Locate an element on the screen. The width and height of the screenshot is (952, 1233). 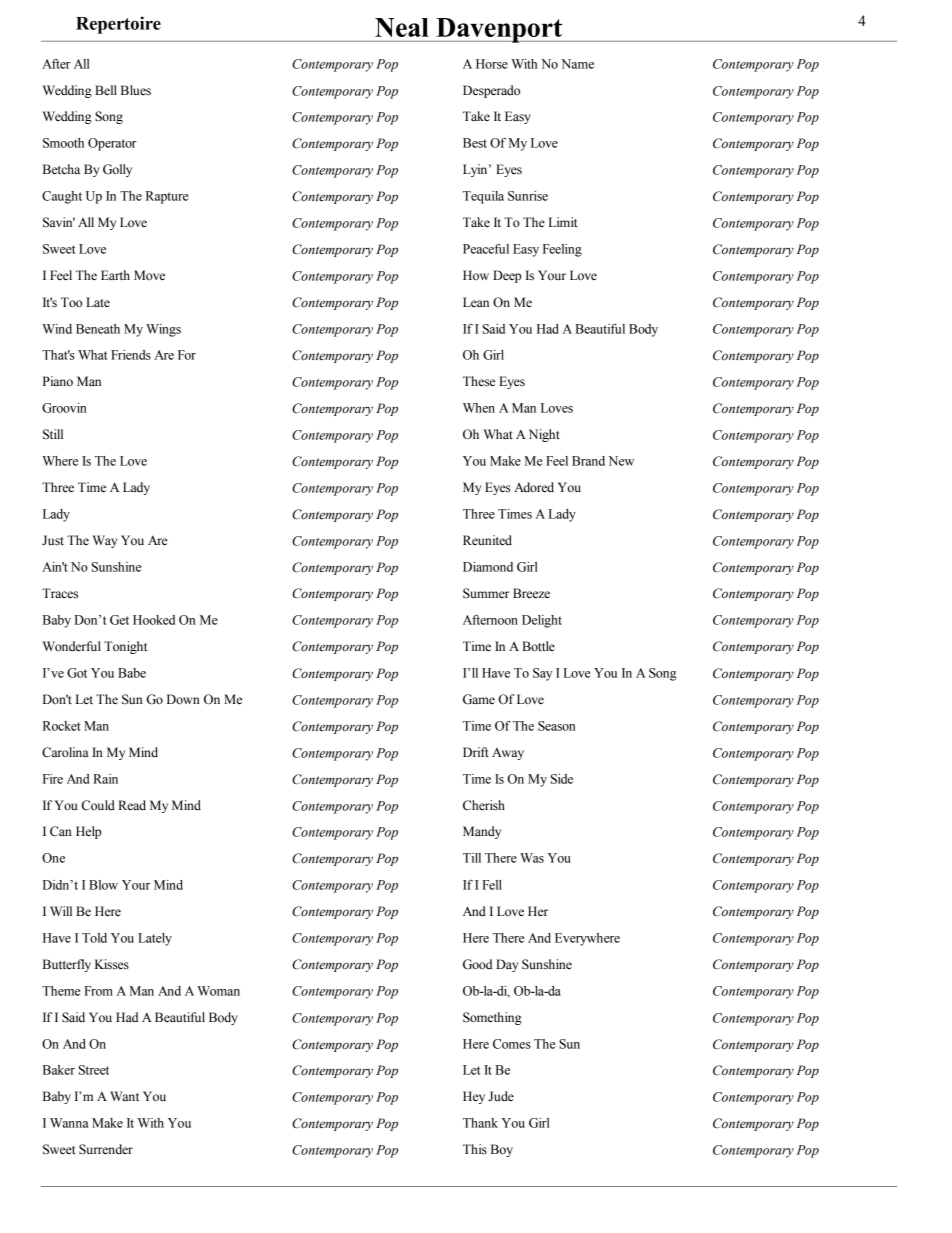
Repertoire is located at coordinates (118, 25).
